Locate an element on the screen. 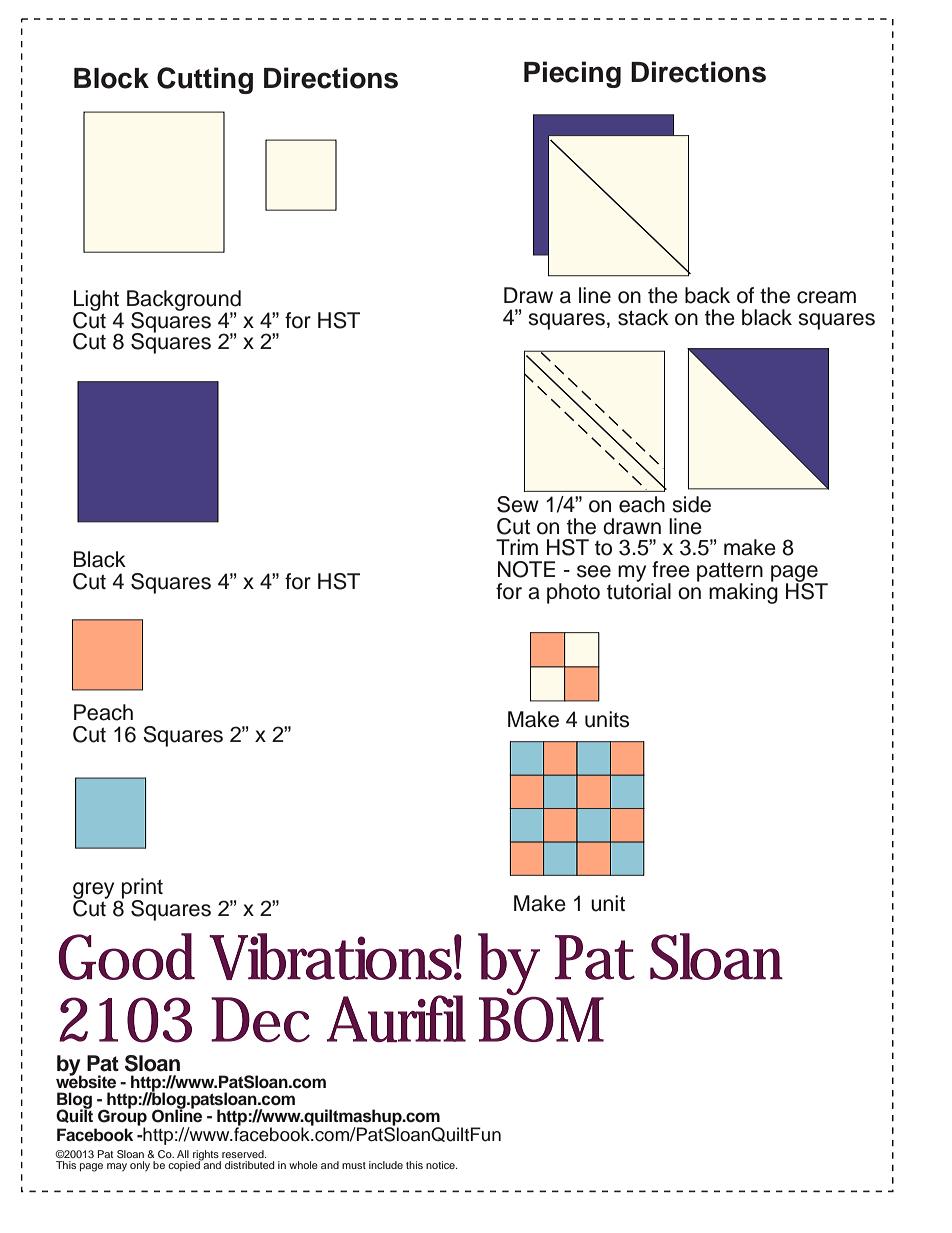 Image resolution: width=952 pixels, height=1233 pixels. Trim is located at coordinates (517, 547).
